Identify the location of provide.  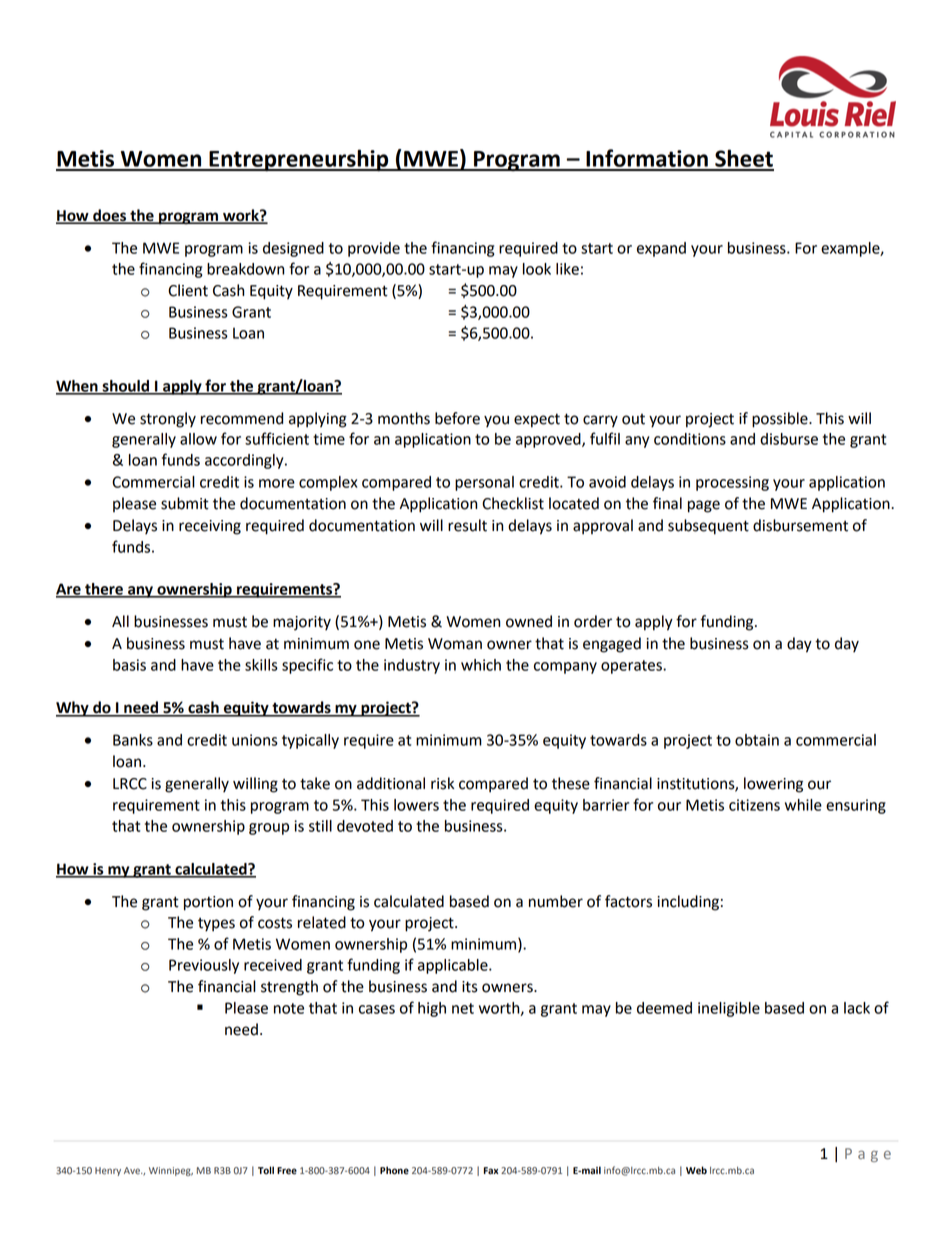
(374, 249).
